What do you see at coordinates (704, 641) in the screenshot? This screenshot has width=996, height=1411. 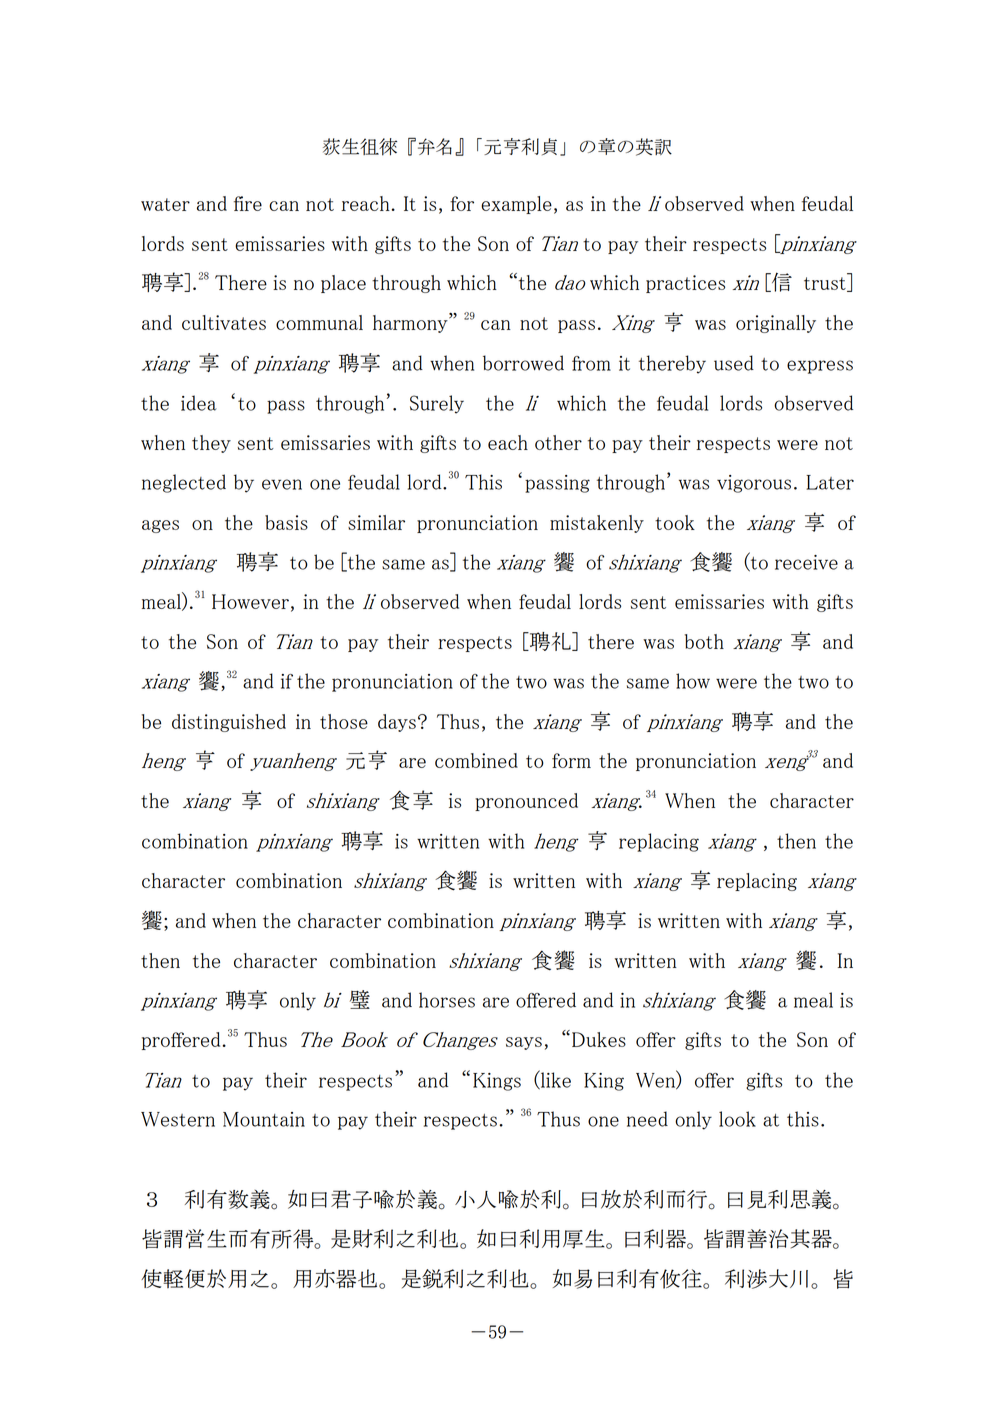 I see `both` at bounding box center [704, 641].
